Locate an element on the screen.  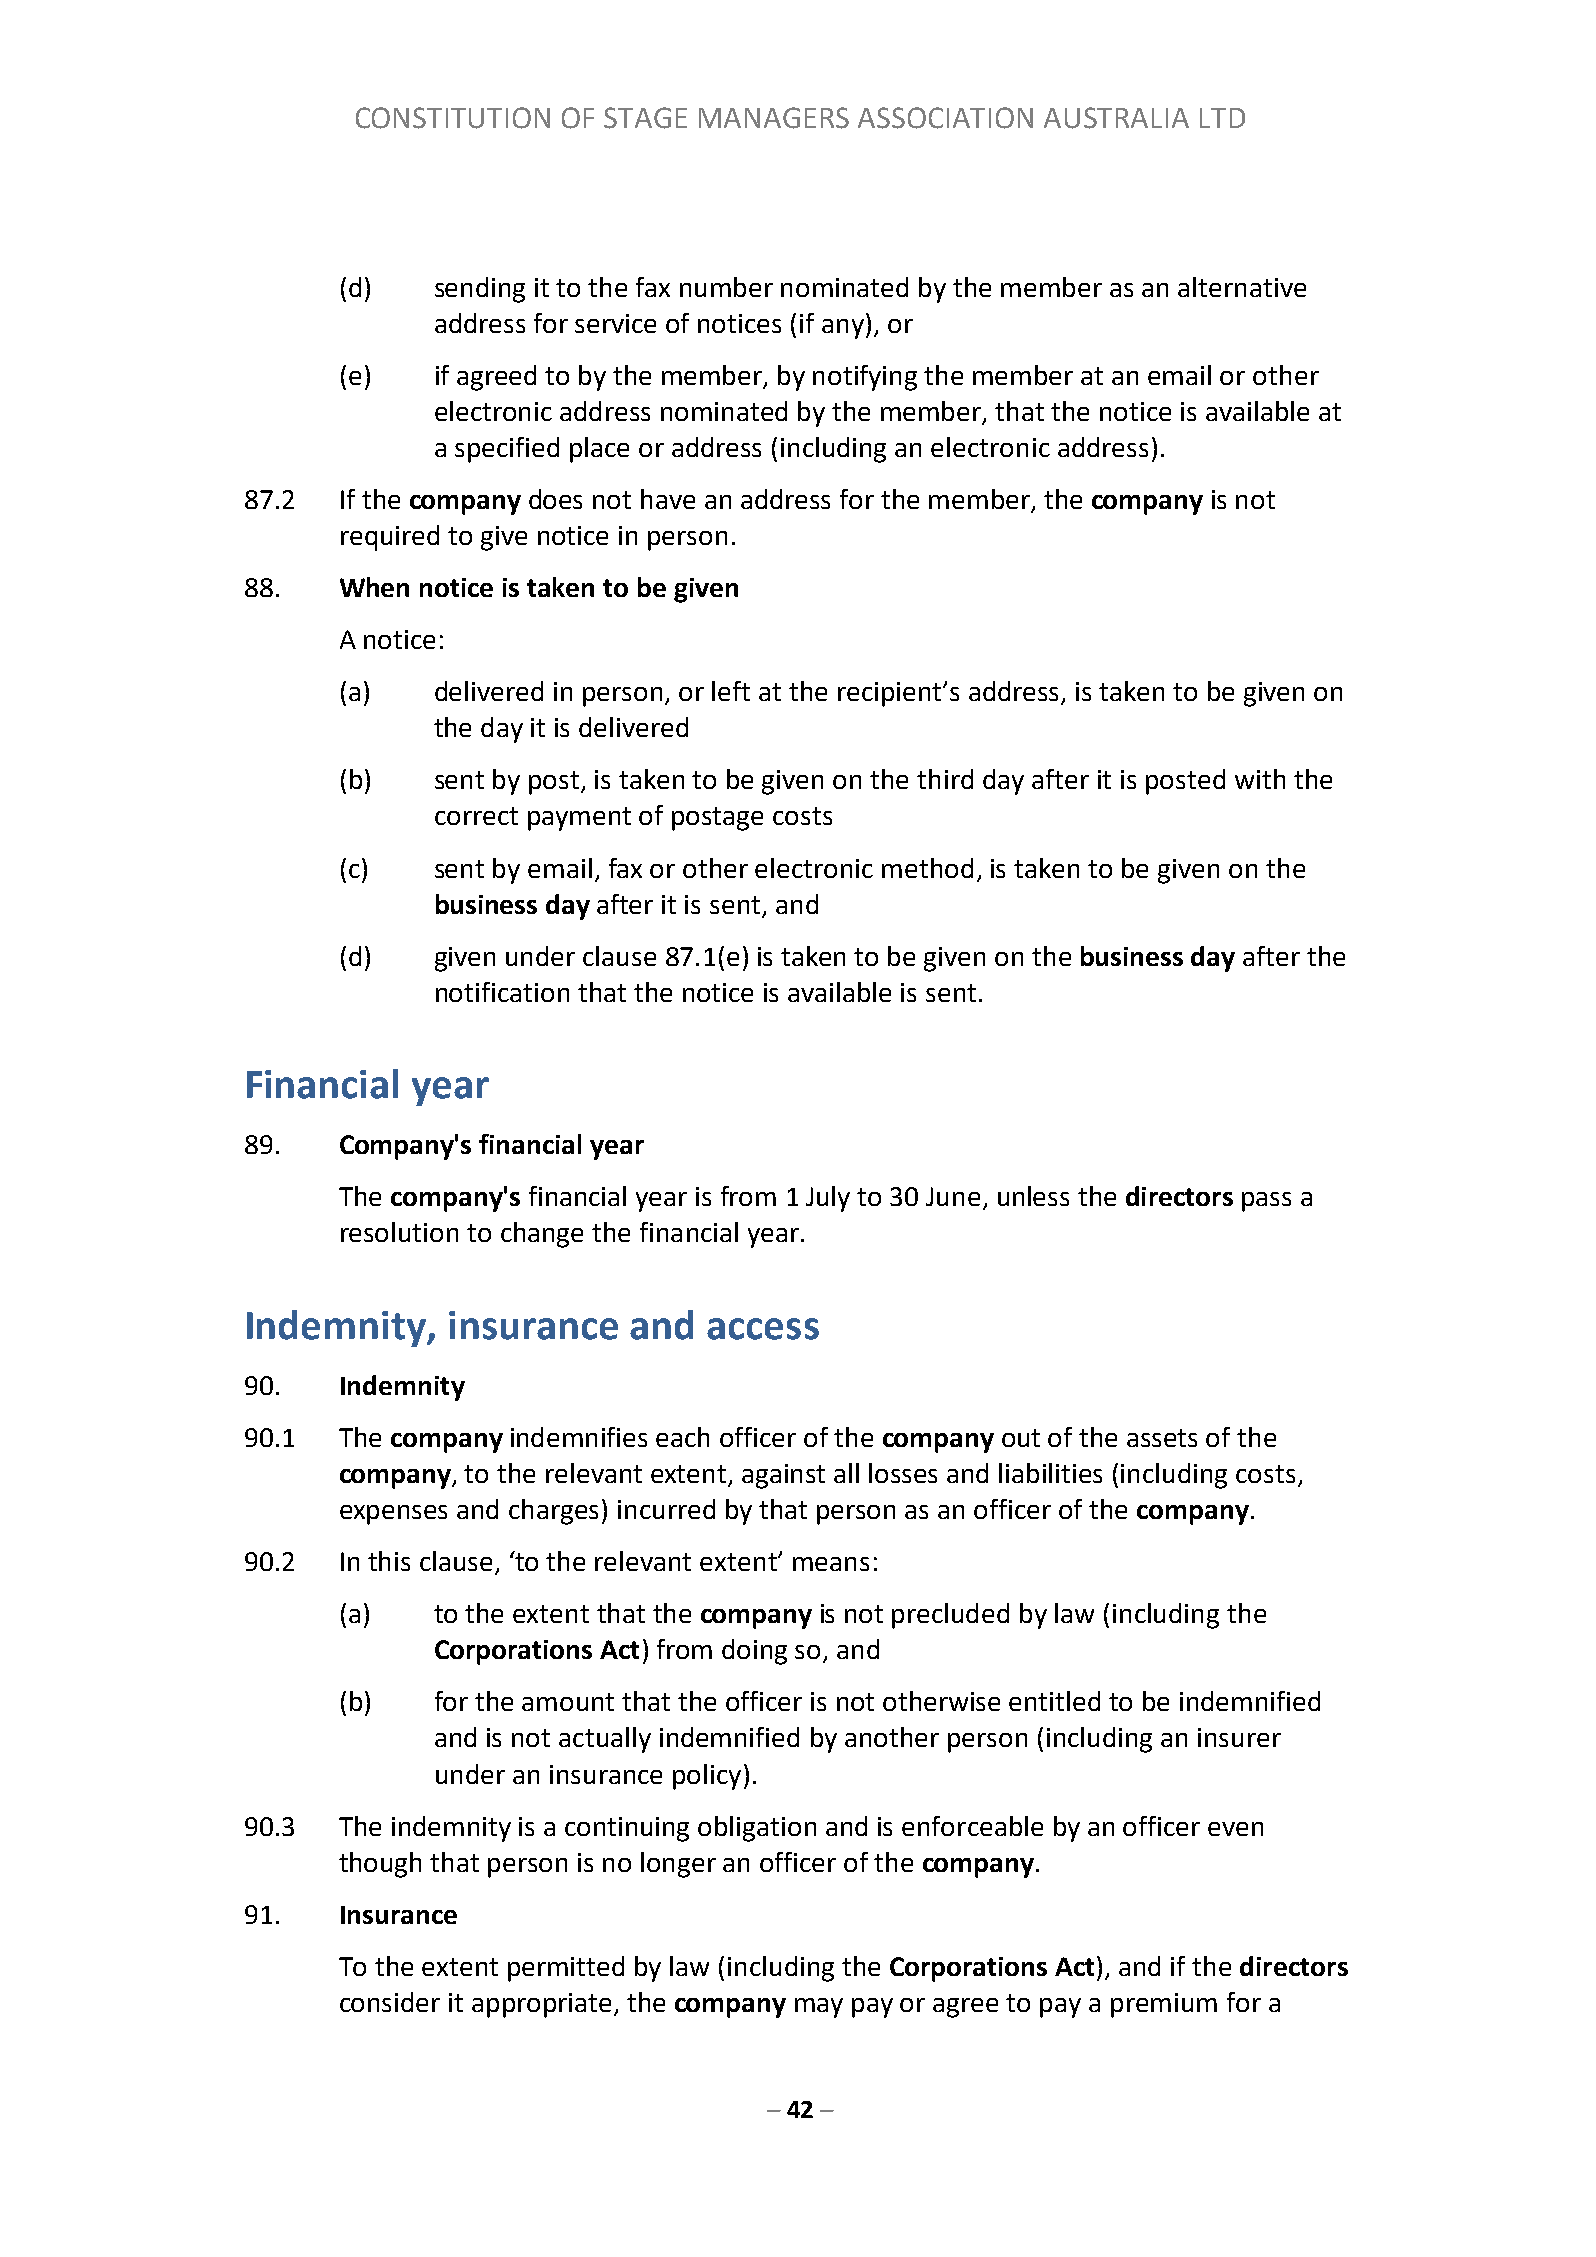
premium is located at coordinates (1164, 2005).
